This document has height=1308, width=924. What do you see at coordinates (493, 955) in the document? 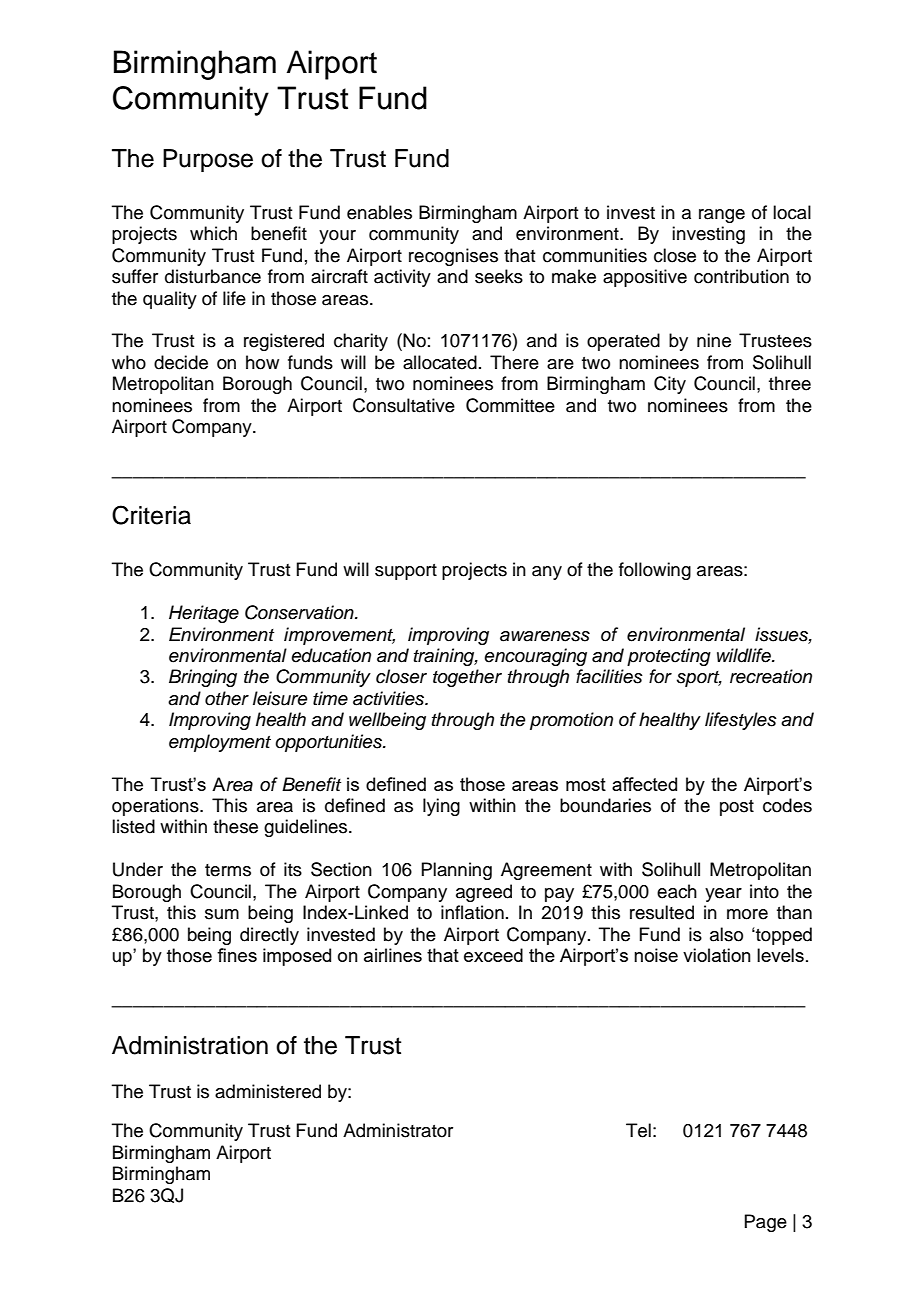
I see `exceed` at bounding box center [493, 955].
